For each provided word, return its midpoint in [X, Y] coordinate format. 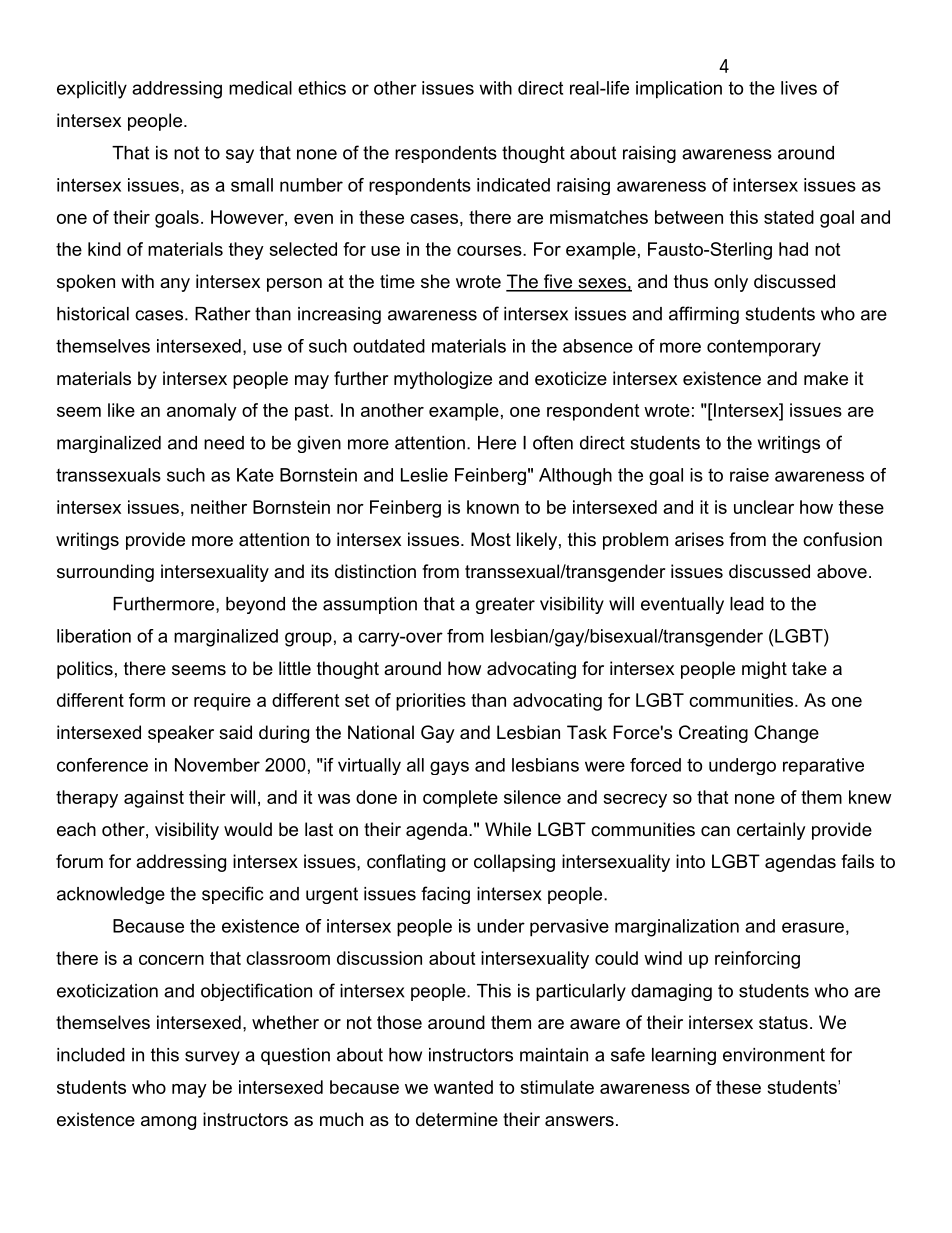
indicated [513, 185]
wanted [463, 1087]
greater [505, 605]
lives [799, 88]
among [168, 1123]
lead [747, 604]
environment [774, 1055]
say [240, 156]
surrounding [105, 573]
